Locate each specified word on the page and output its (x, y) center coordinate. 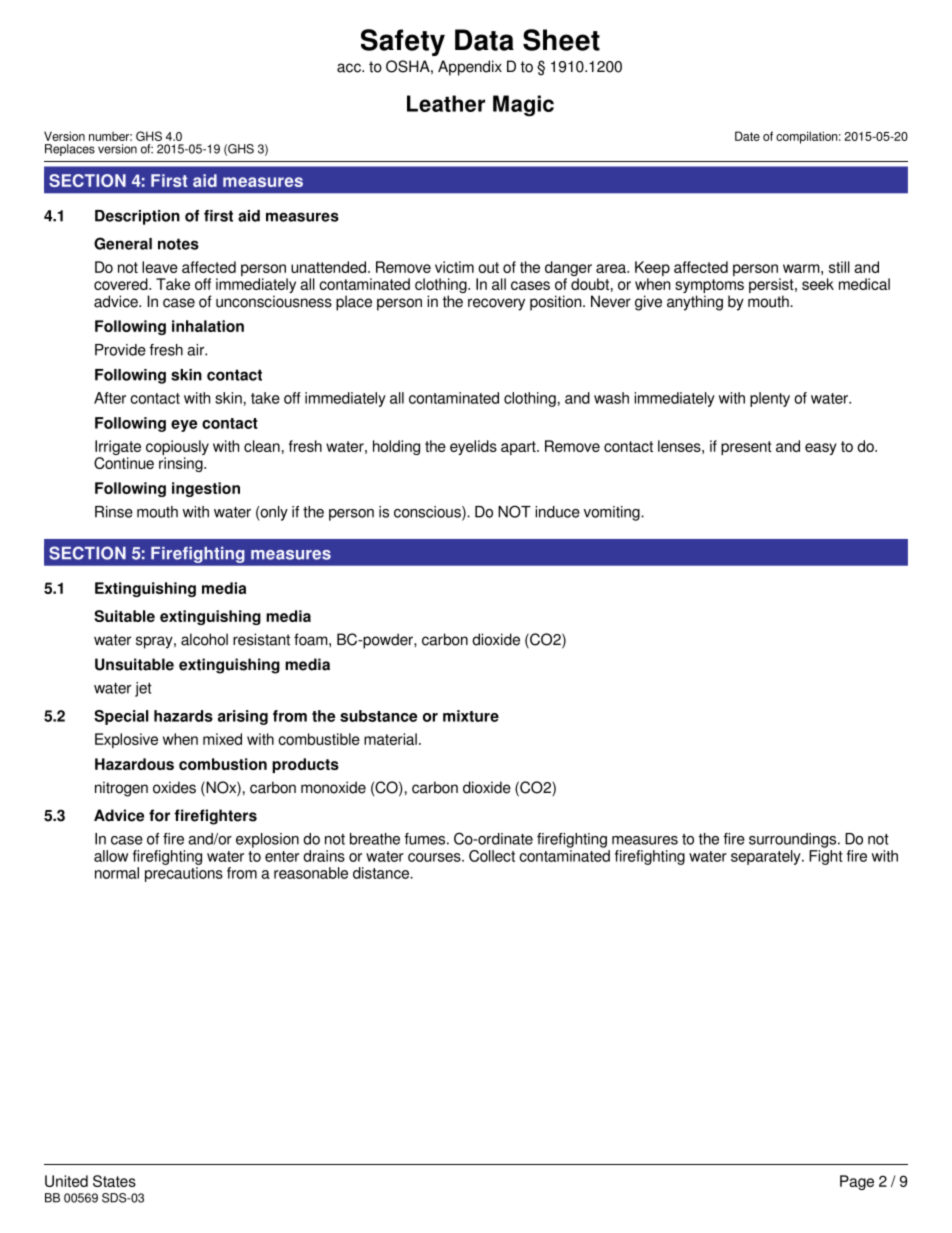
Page (857, 1182)
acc (350, 68)
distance (382, 873)
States (114, 1181)
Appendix (470, 68)
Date (747, 136)
